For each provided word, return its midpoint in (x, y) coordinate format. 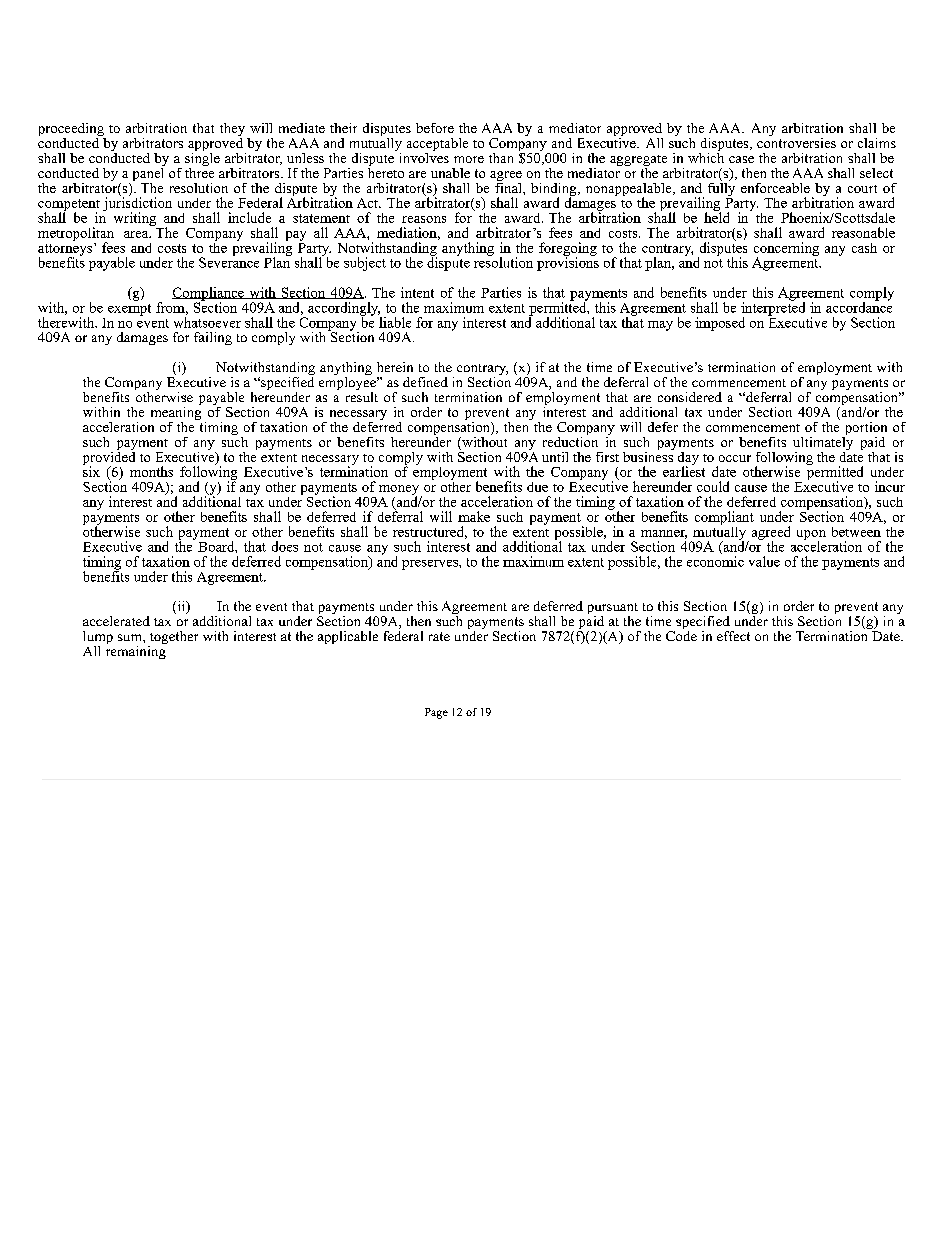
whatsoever (207, 321)
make (474, 516)
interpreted (773, 308)
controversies (796, 141)
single (202, 159)
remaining (136, 651)
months (151, 471)
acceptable (437, 146)
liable (394, 321)
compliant (724, 518)
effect (733, 636)
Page (436, 713)
